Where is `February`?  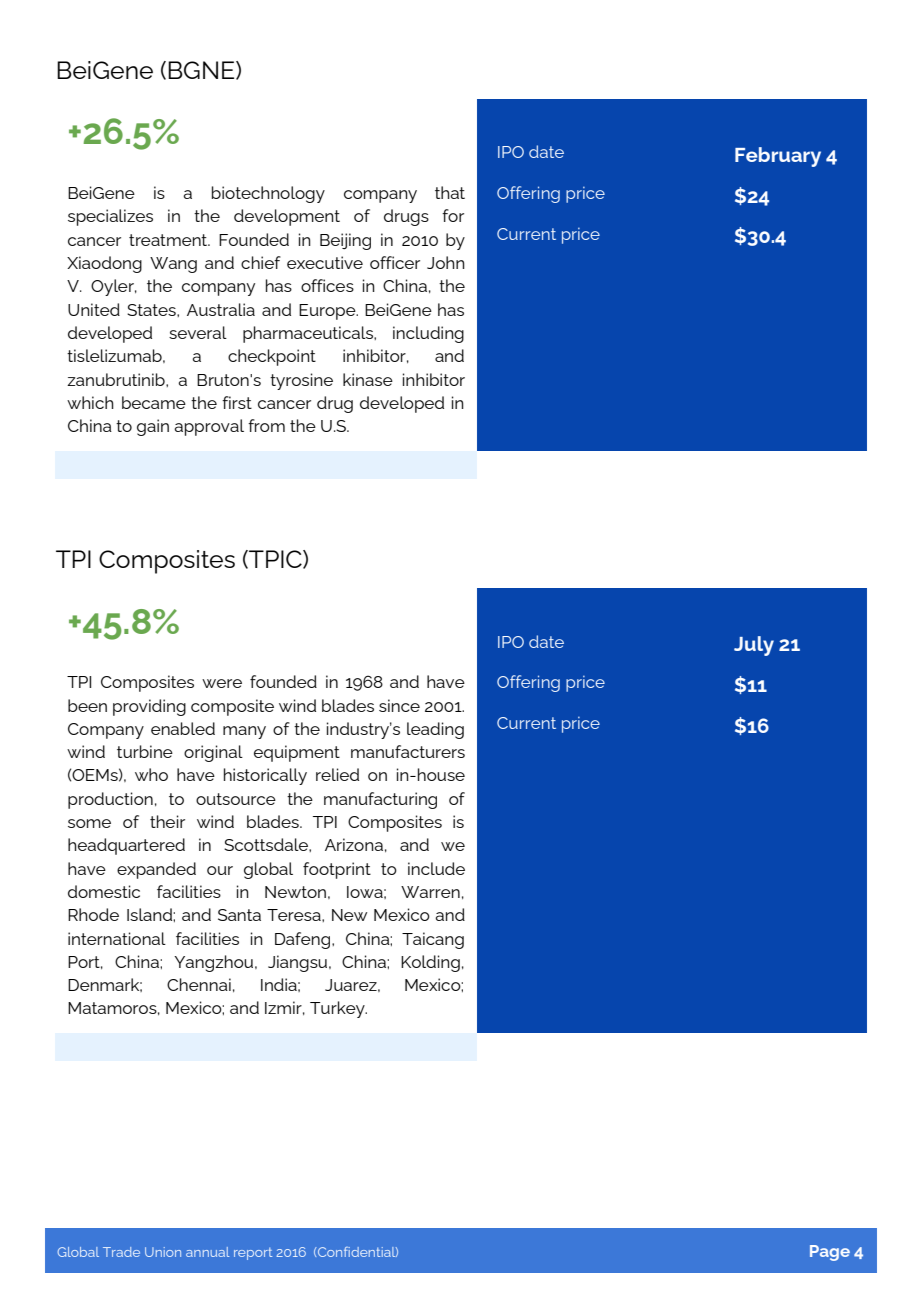 February is located at coordinates (778, 157).
